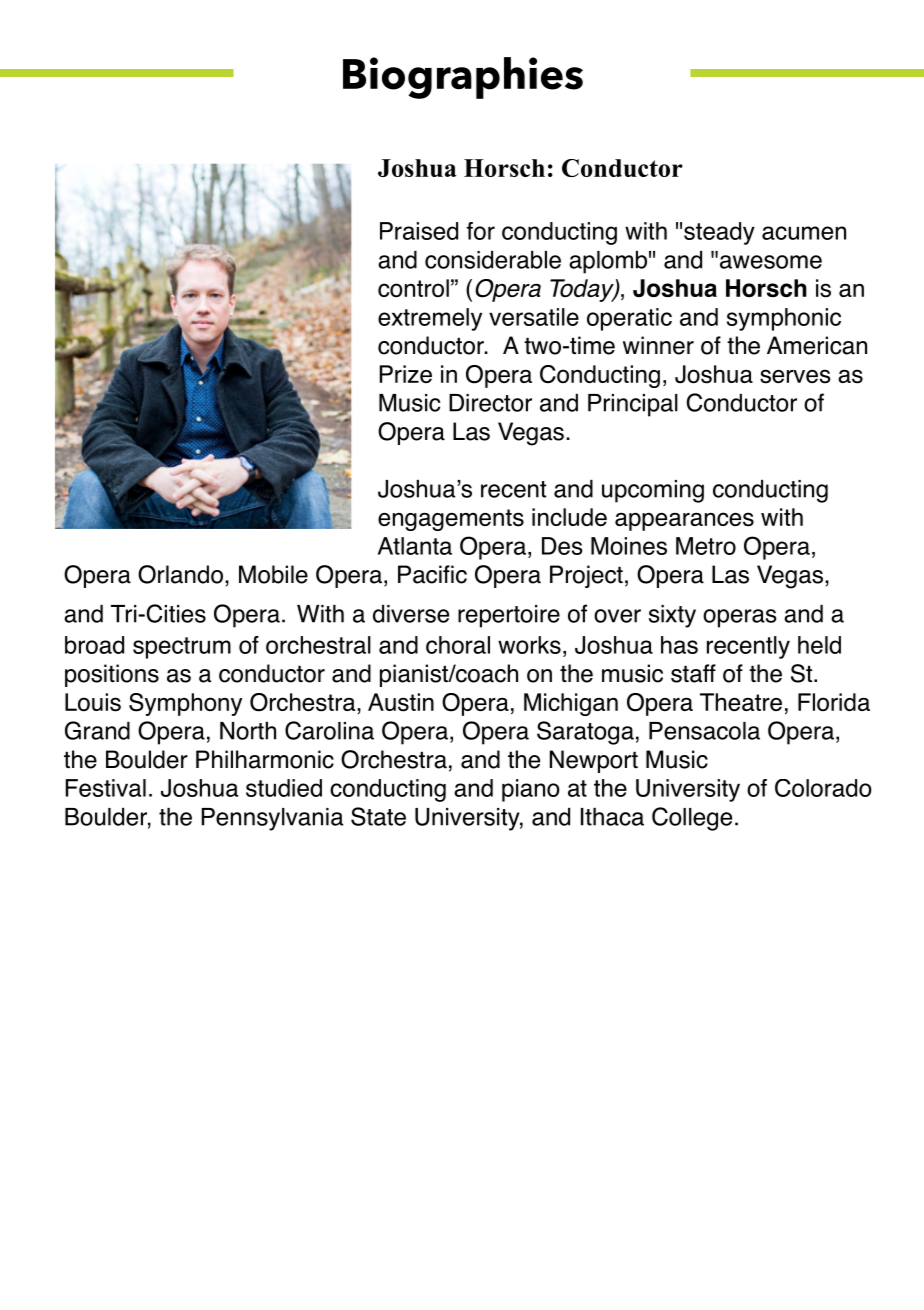 The height and width of the screenshot is (1310, 924). I want to click on steady, so click(719, 233).
